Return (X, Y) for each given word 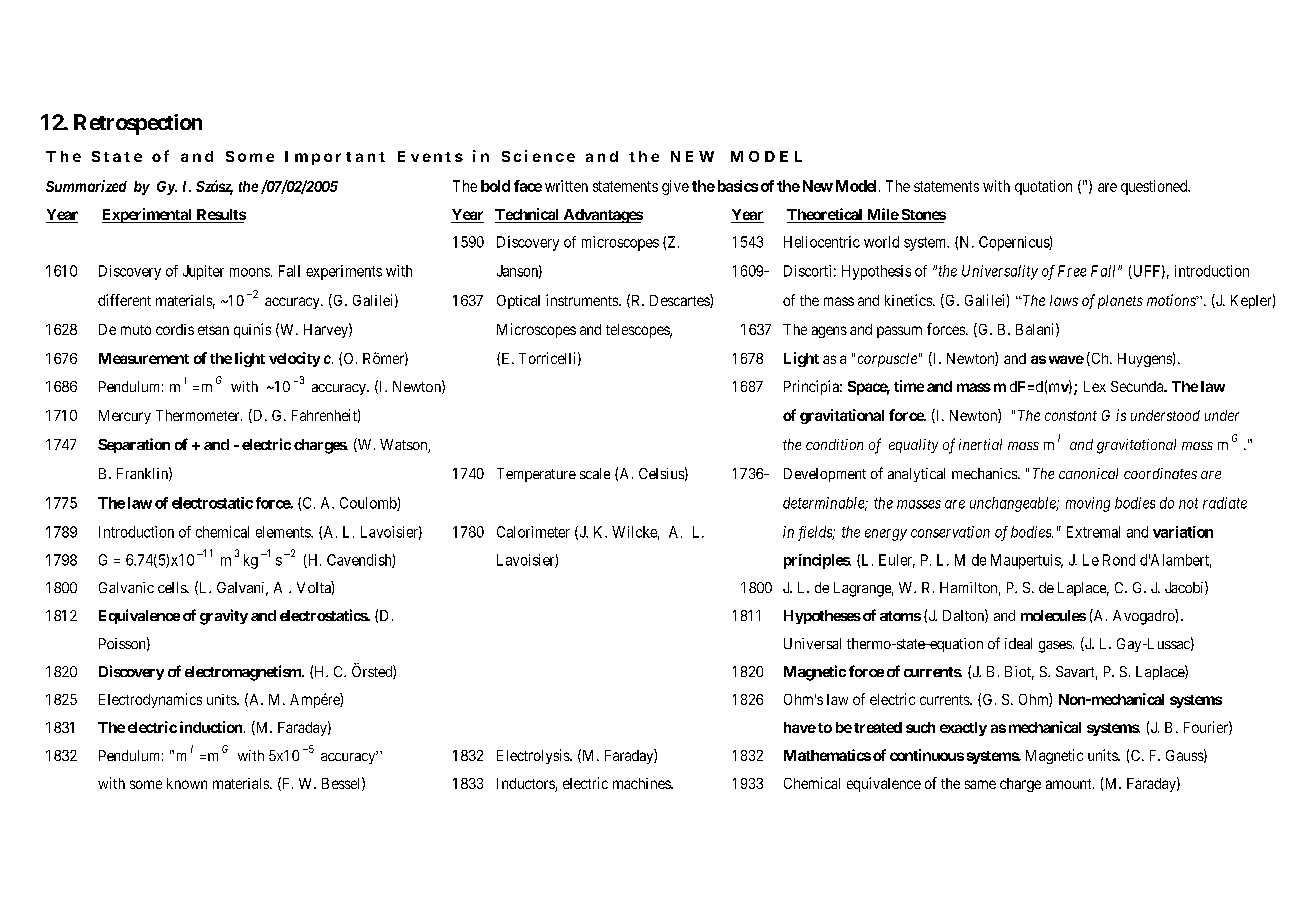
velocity (294, 359)
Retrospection (138, 124)
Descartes (680, 301)
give (675, 187)
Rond (1119, 560)
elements (284, 532)
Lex (1095, 386)
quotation (1043, 187)
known (187, 783)
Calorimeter (533, 532)
